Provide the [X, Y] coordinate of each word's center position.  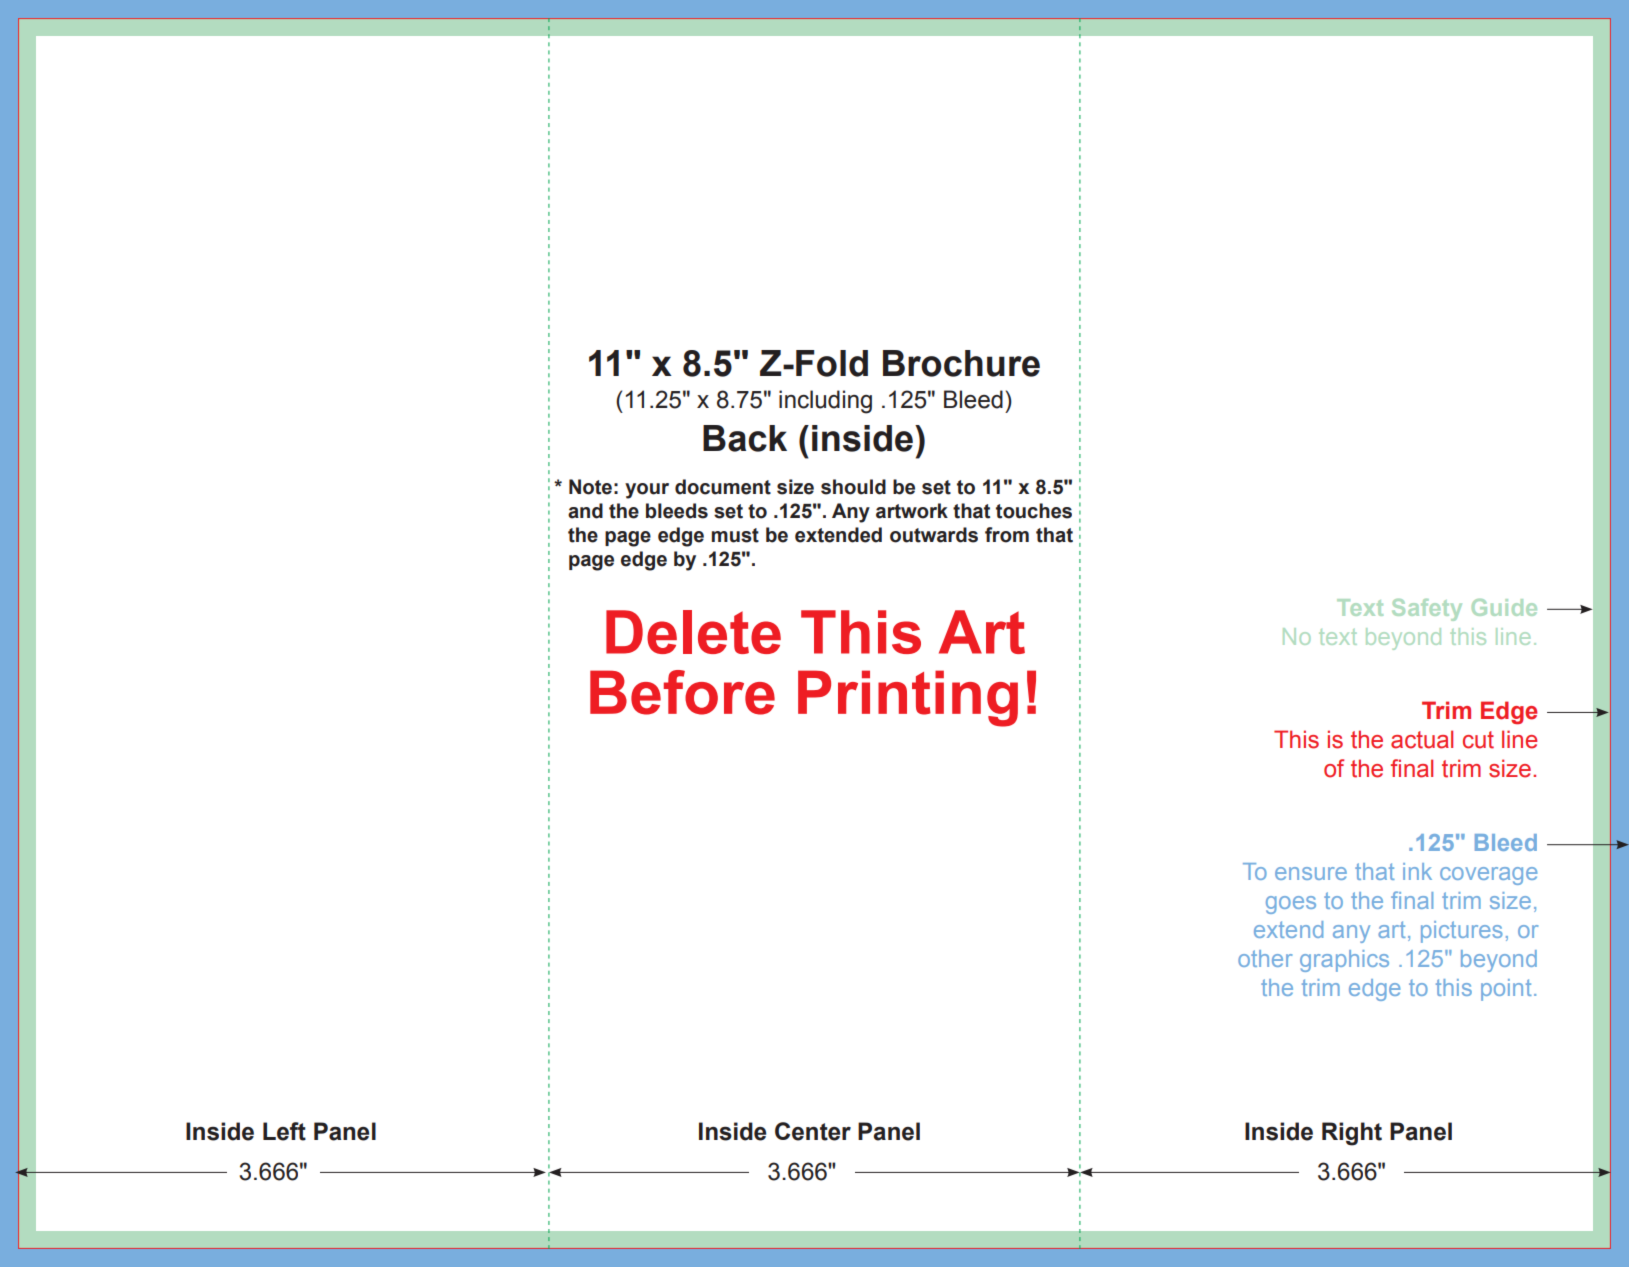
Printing [908, 698]
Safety [1427, 610]
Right [1352, 1134]
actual [1422, 739]
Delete [693, 632]
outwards [934, 535]
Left [284, 1131]
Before [682, 692]
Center [813, 1131]
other [1265, 958]
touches [1034, 511]
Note [590, 487]
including [825, 402]
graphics [1344, 961]
